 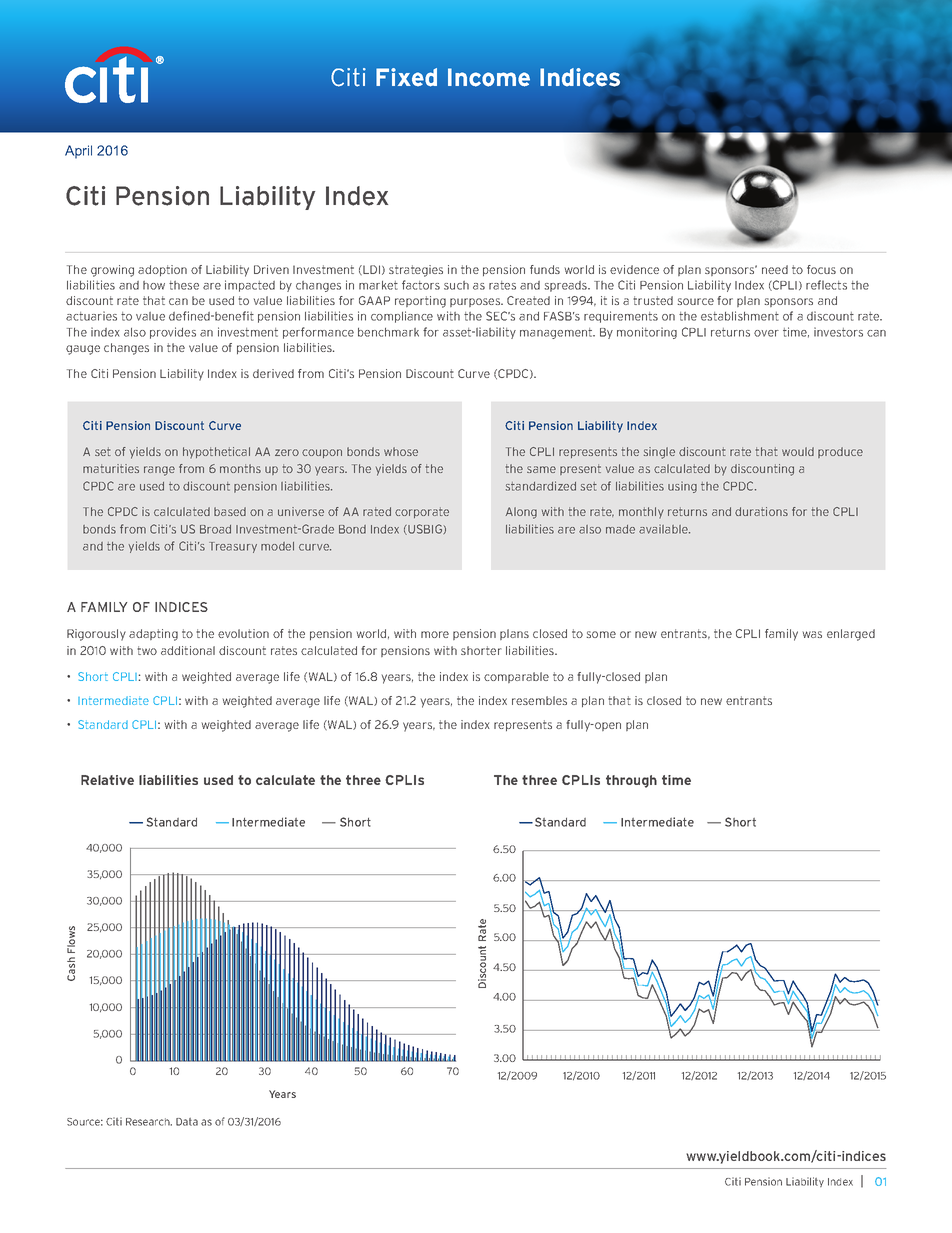 What do you see at coordinates (775, 269) in the screenshot?
I see `need` at bounding box center [775, 269].
